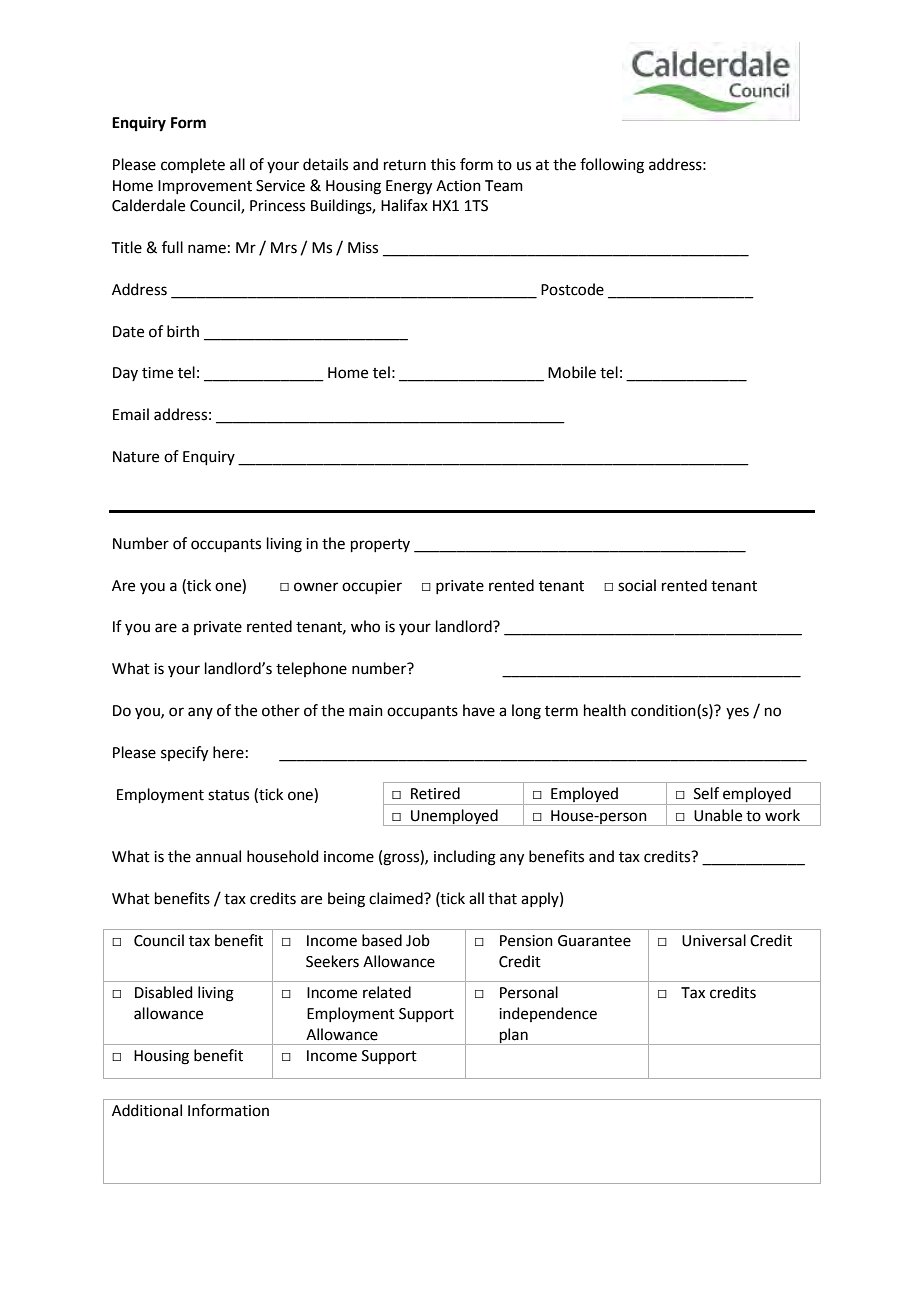 The width and height of the page is (924, 1308). I want to click on Improvement, so click(205, 187).
